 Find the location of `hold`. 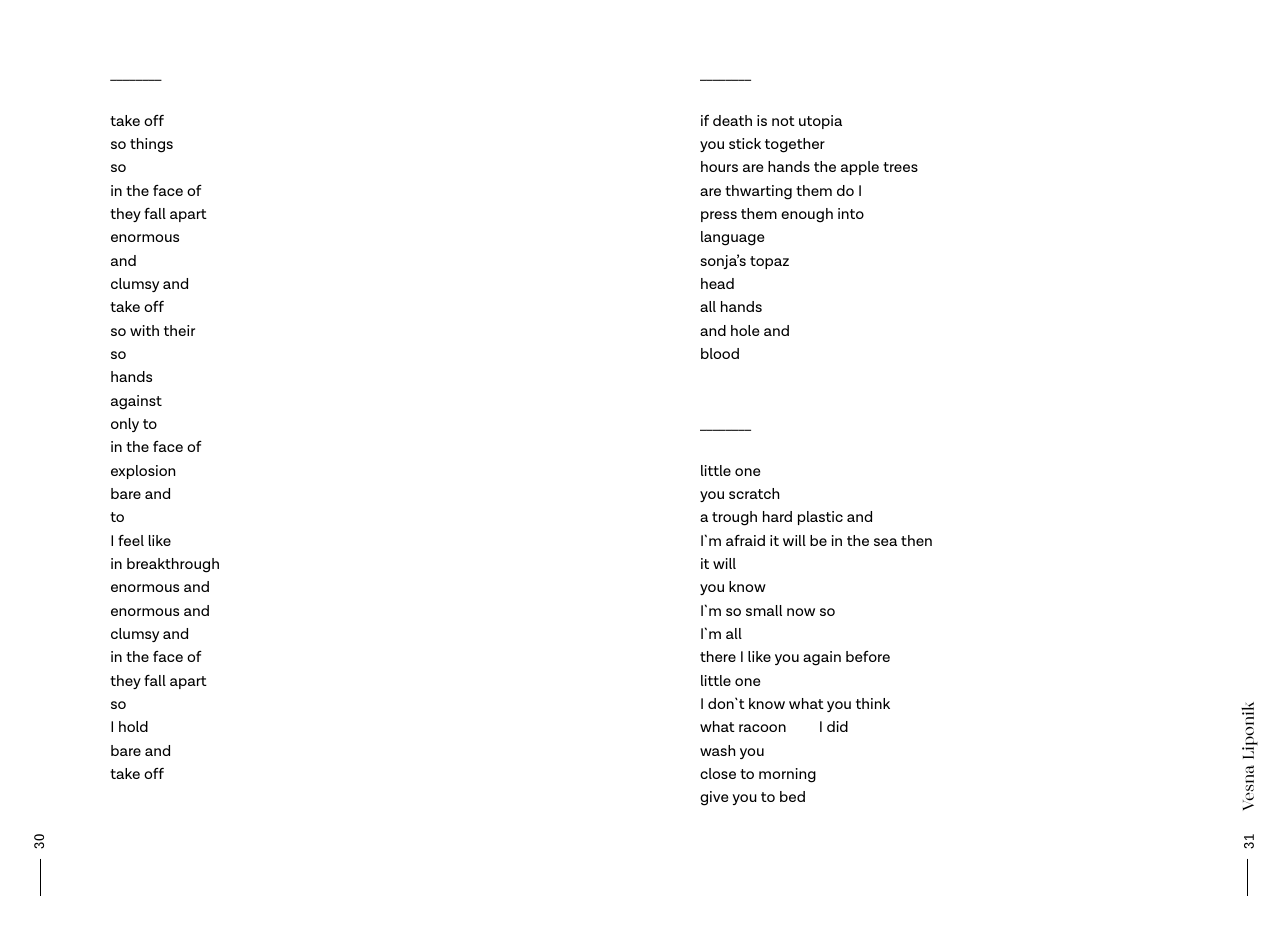

hold is located at coordinates (133, 726).
